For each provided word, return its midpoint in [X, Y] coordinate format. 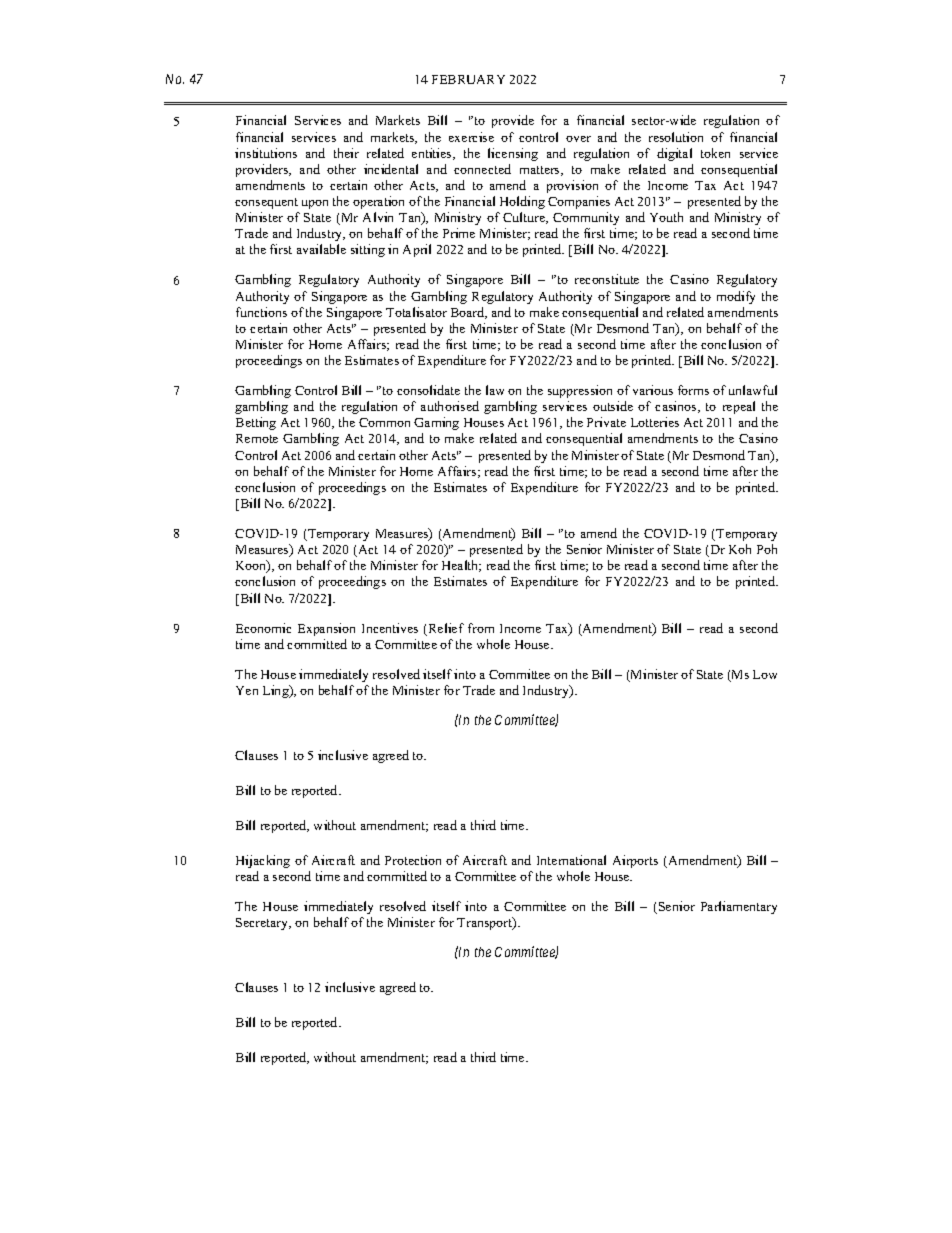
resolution [676, 137]
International [571, 860]
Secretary [263, 924]
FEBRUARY [468, 79]
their [346, 153]
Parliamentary [739, 907]
